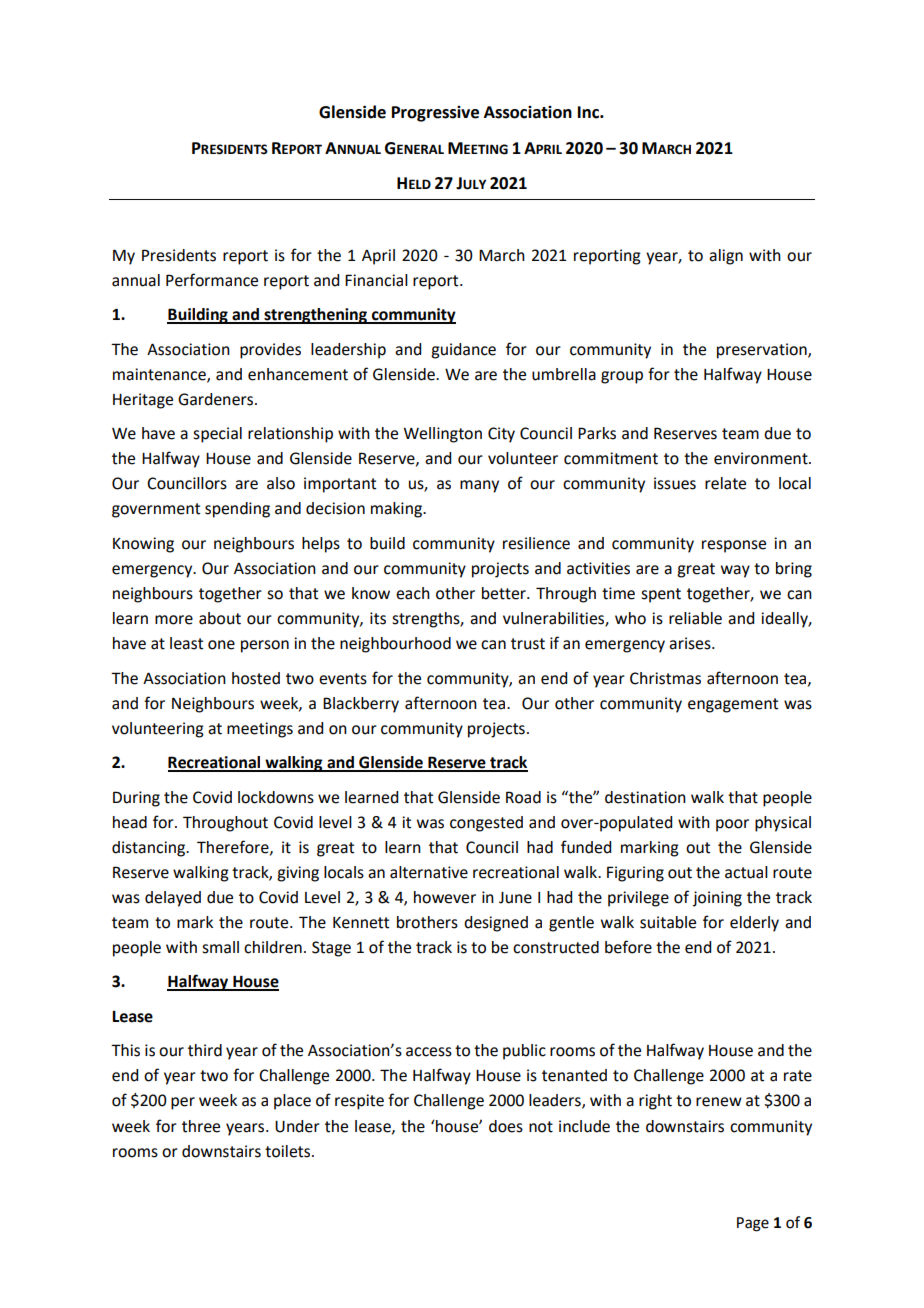 This document has height=1308, width=924. What do you see at coordinates (201, 1126) in the document?
I see `three` at bounding box center [201, 1126].
